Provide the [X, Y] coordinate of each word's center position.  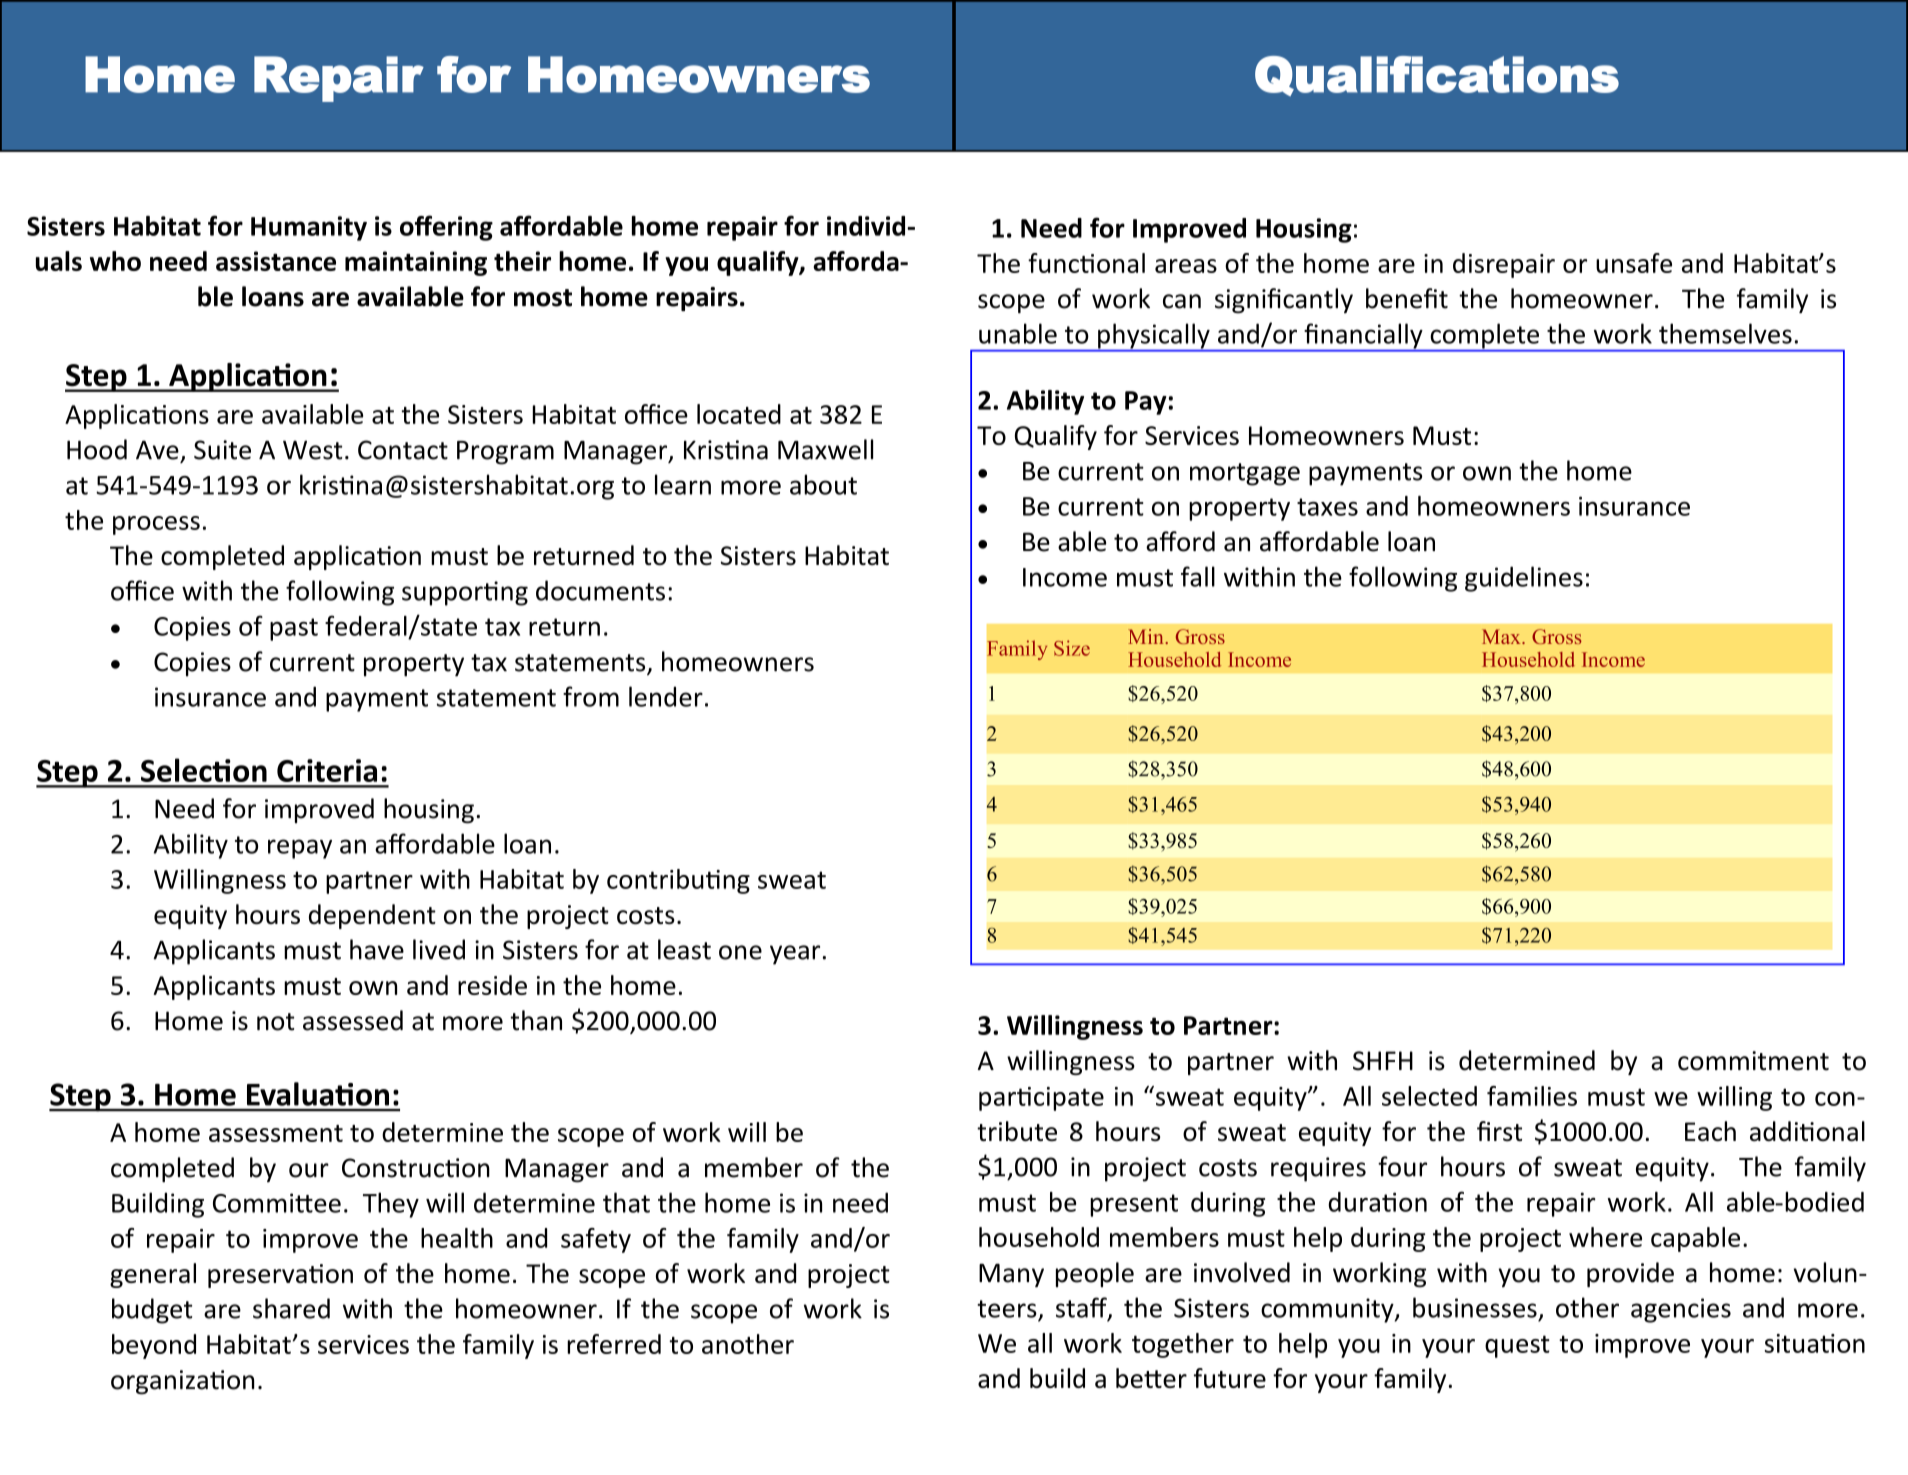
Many [1011, 1275]
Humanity [309, 228]
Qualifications [1437, 76]
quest [1517, 1346]
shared [291, 1308]
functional [1086, 263]
